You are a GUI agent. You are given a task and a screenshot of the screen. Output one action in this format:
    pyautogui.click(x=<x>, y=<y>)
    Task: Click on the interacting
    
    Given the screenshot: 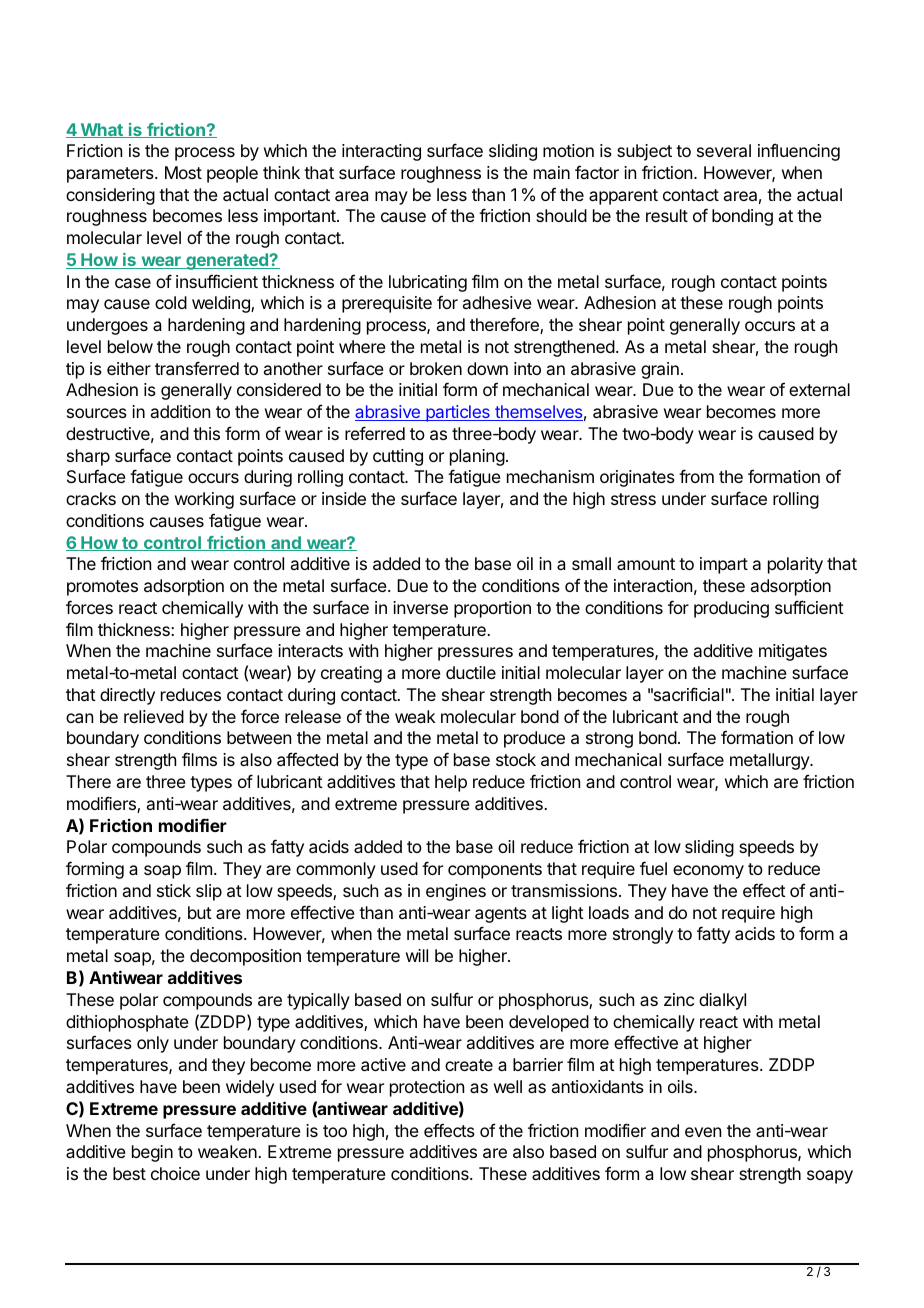 What is the action you would take?
    pyautogui.click(x=381, y=152)
